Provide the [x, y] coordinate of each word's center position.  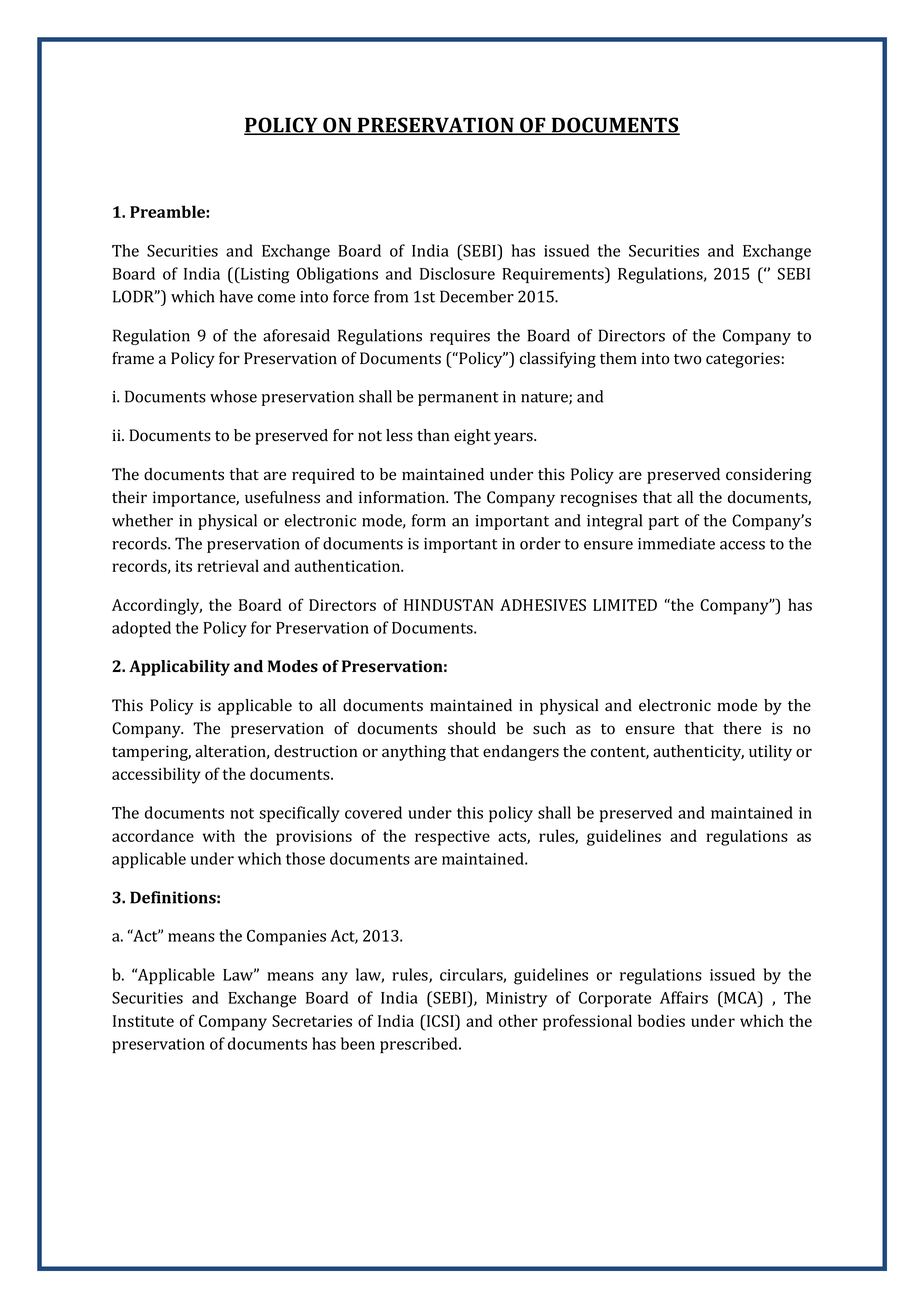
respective [452, 838]
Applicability [179, 668]
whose [233, 396]
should [472, 728]
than [433, 435]
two [688, 359]
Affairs [684, 997]
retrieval [228, 565]
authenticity [698, 753]
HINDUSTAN [449, 605]
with [219, 835]
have [236, 296]
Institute [143, 1021]
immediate [676, 543]
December [477, 296]
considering [769, 476]
